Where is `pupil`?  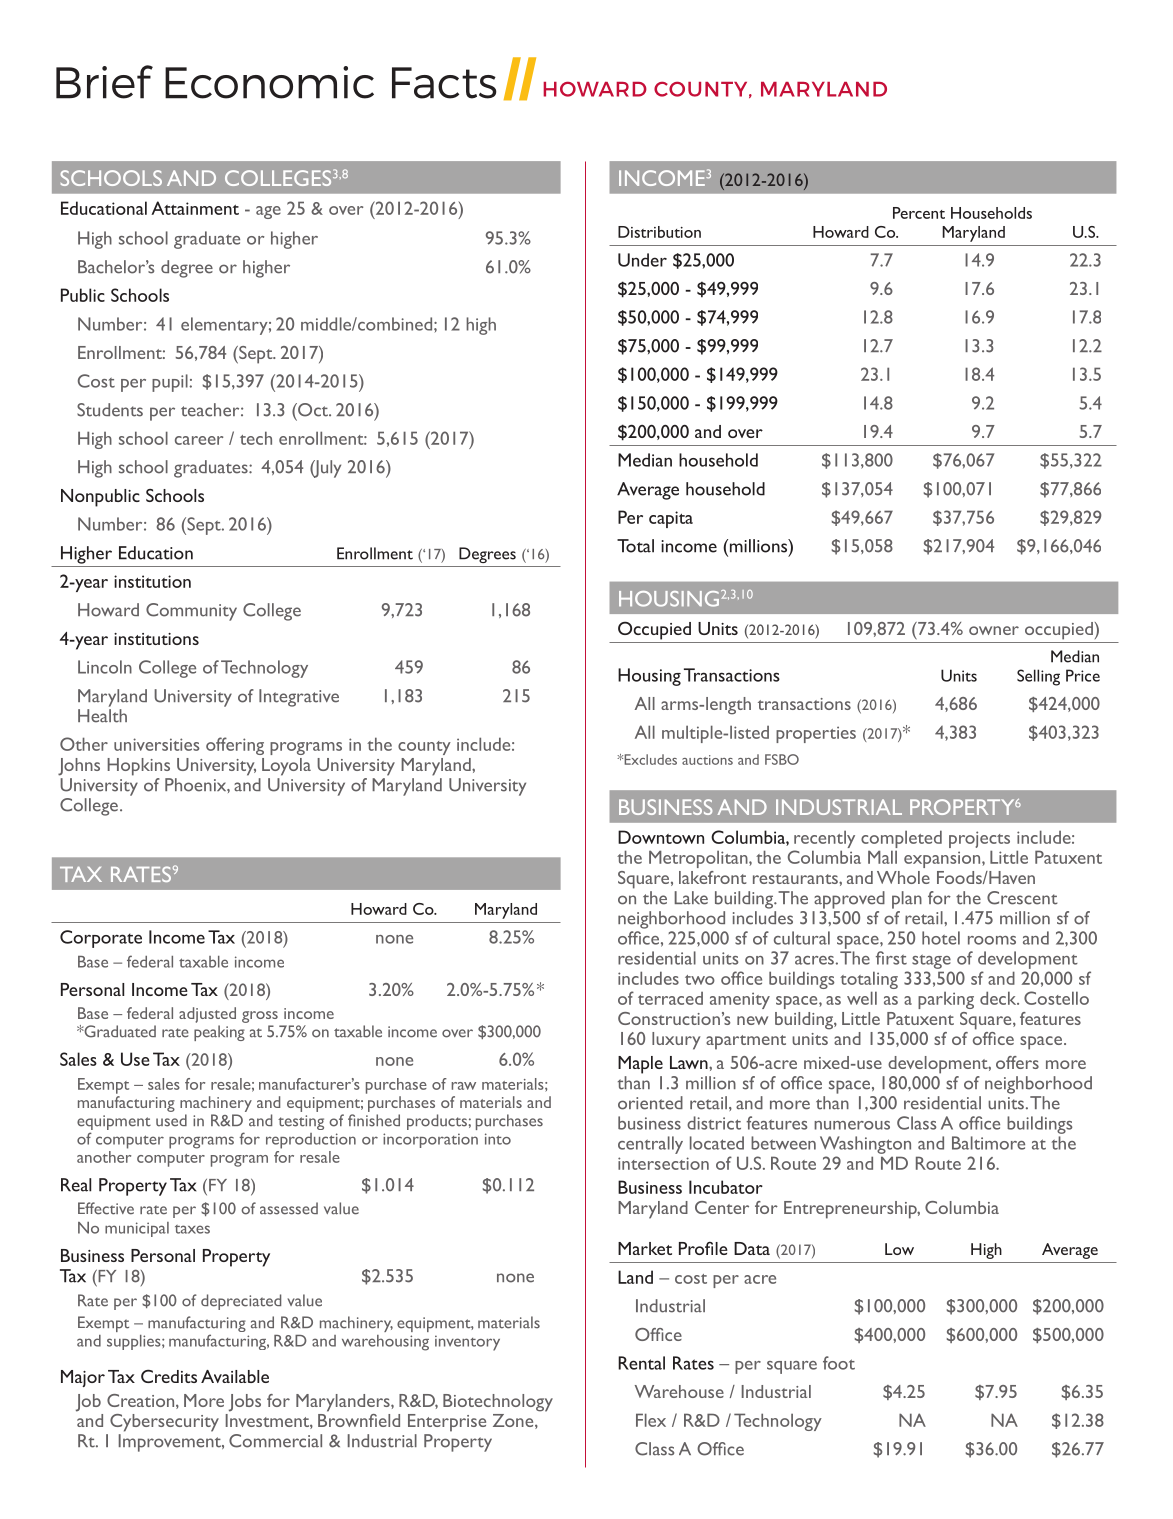
pupil is located at coordinates (171, 383).
